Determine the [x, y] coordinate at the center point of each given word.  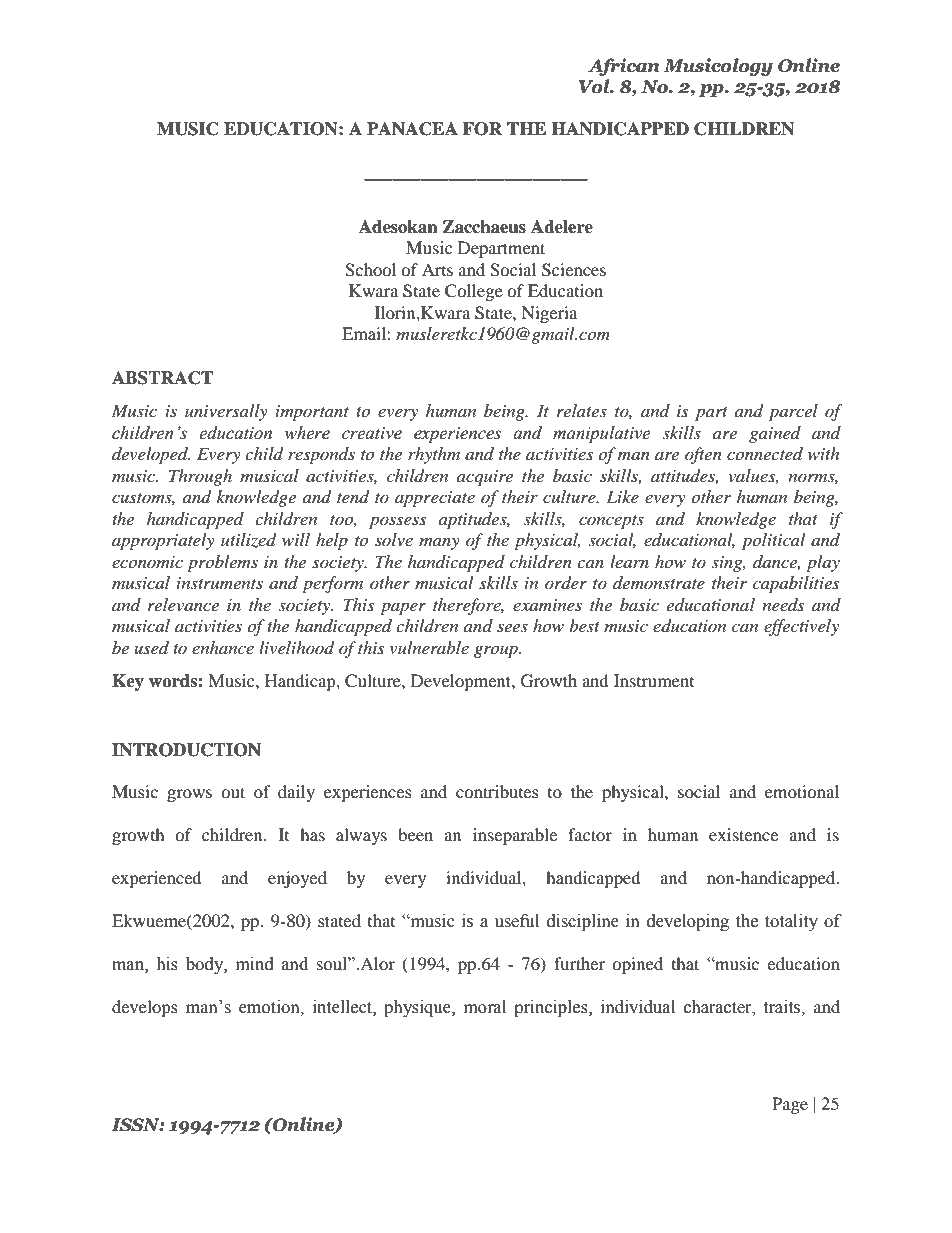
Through [200, 477]
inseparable [515, 836]
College [474, 292]
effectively [801, 627]
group [497, 651]
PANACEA [412, 129]
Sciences [574, 270]
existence [743, 834]
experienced [157, 879]
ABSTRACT [162, 378]
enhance [223, 647]
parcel [793, 412]
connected [765, 453]
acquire [485, 478]
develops [145, 1008]
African [624, 67]
